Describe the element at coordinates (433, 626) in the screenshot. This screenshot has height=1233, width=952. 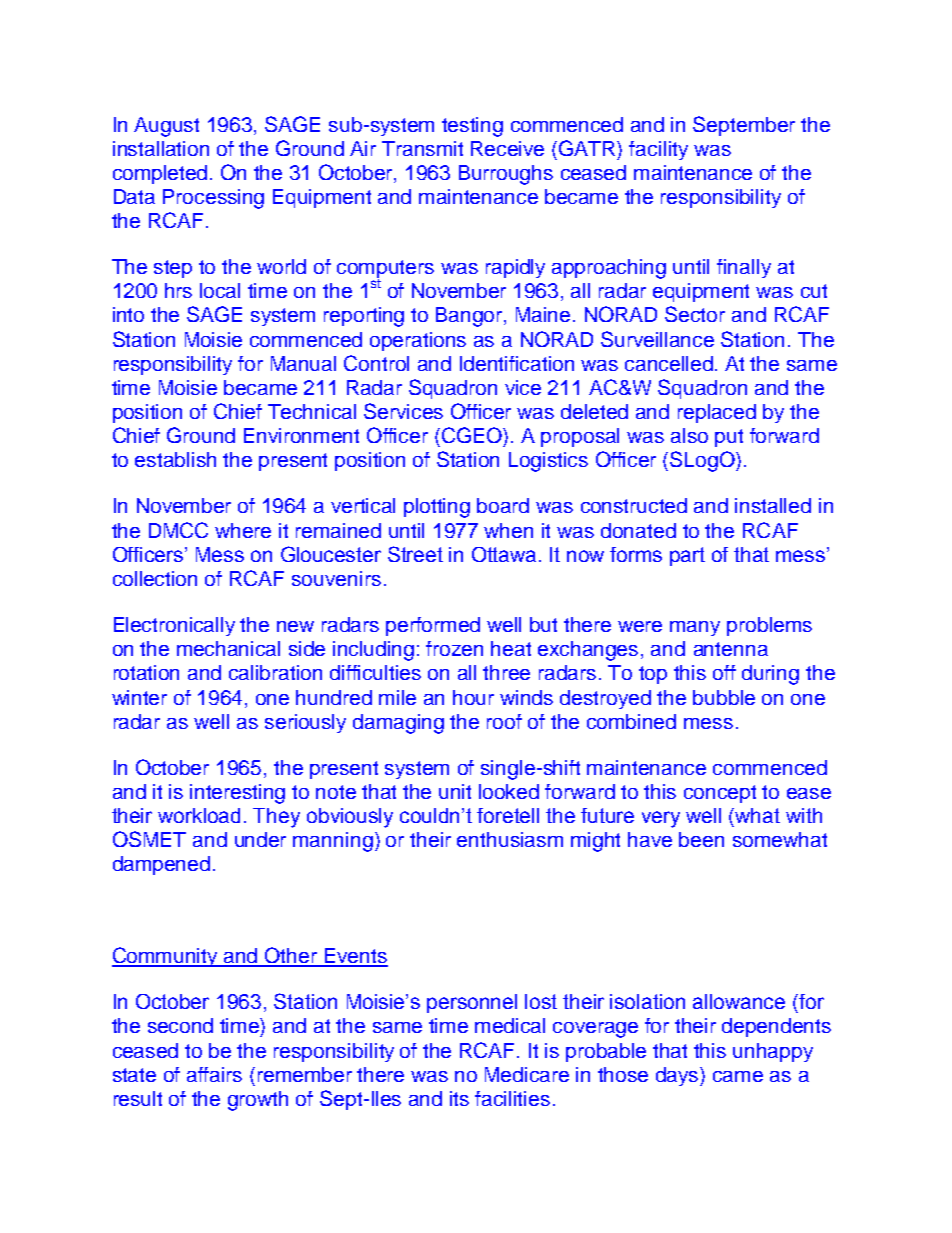
I see `performed` at that location.
